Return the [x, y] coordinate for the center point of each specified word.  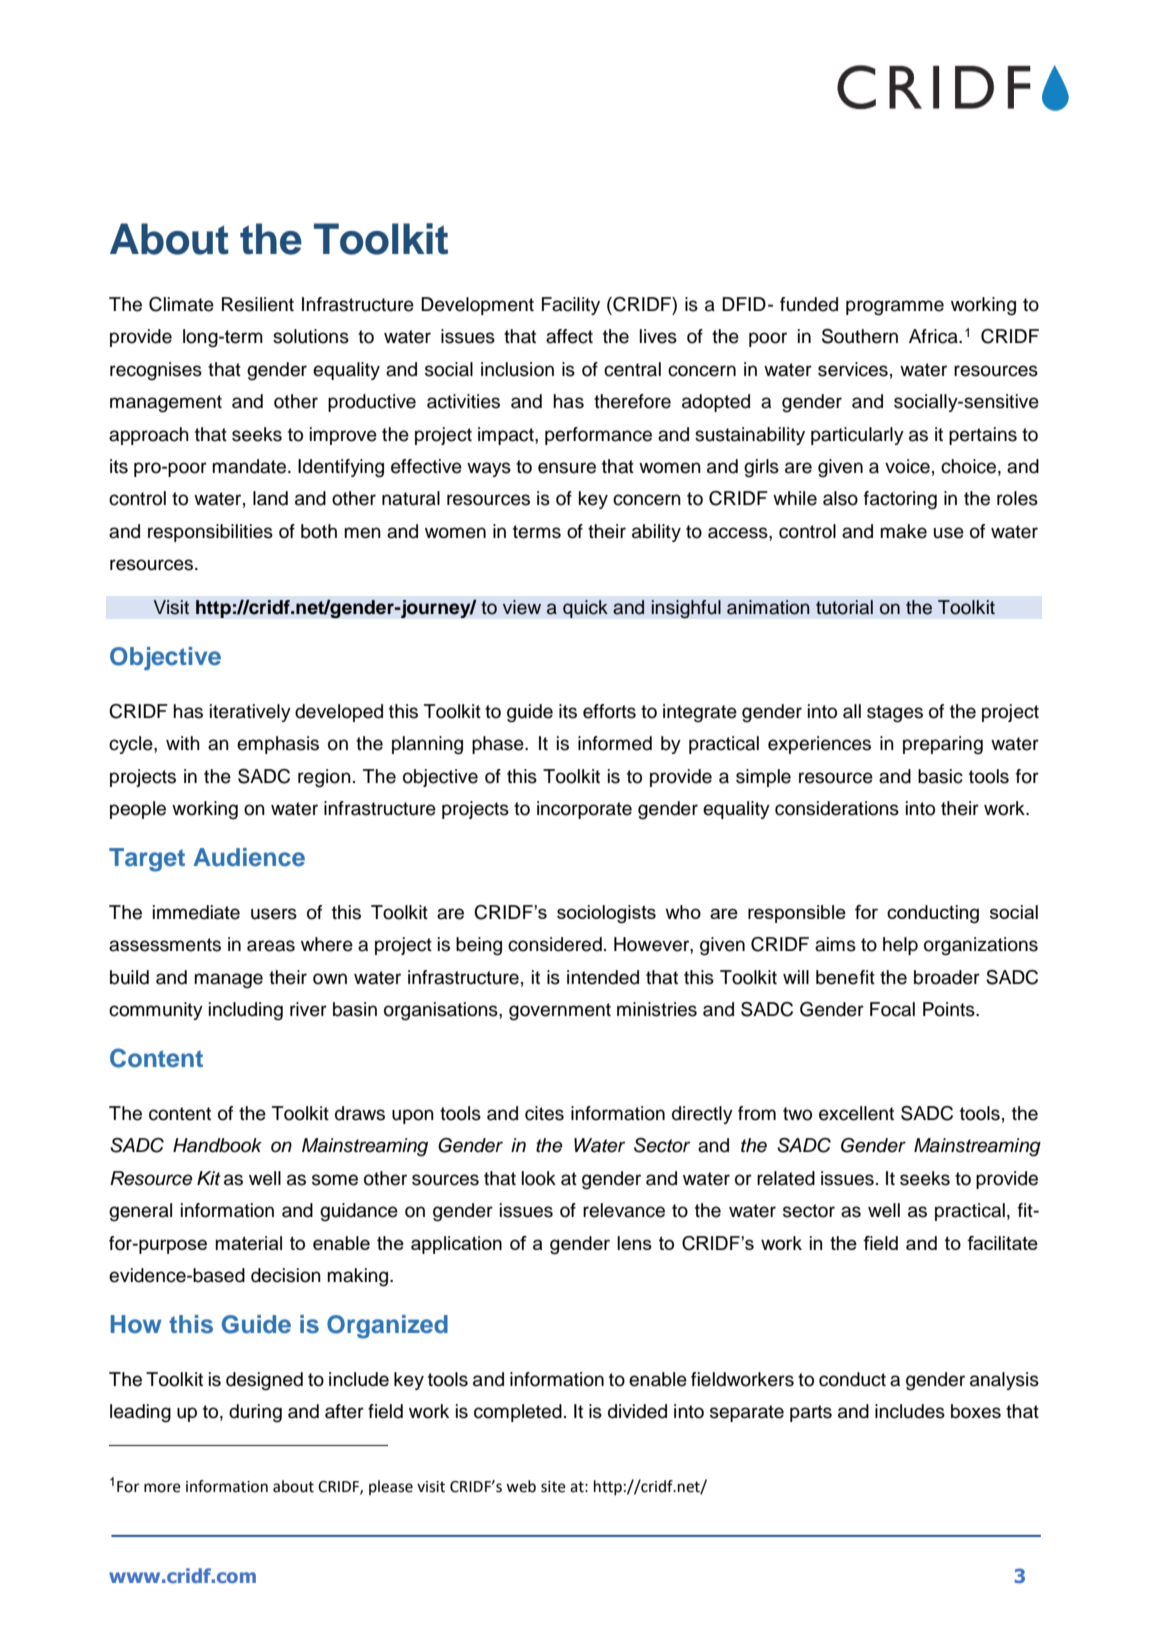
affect [569, 336]
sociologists [606, 914]
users [274, 914]
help [900, 946]
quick [585, 609]
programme [895, 308]
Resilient [258, 304]
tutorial [844, 607]
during [255, 1413]
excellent [856, 1113]
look [539, 1178]
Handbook [217, 1145]
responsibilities [210, 533]
